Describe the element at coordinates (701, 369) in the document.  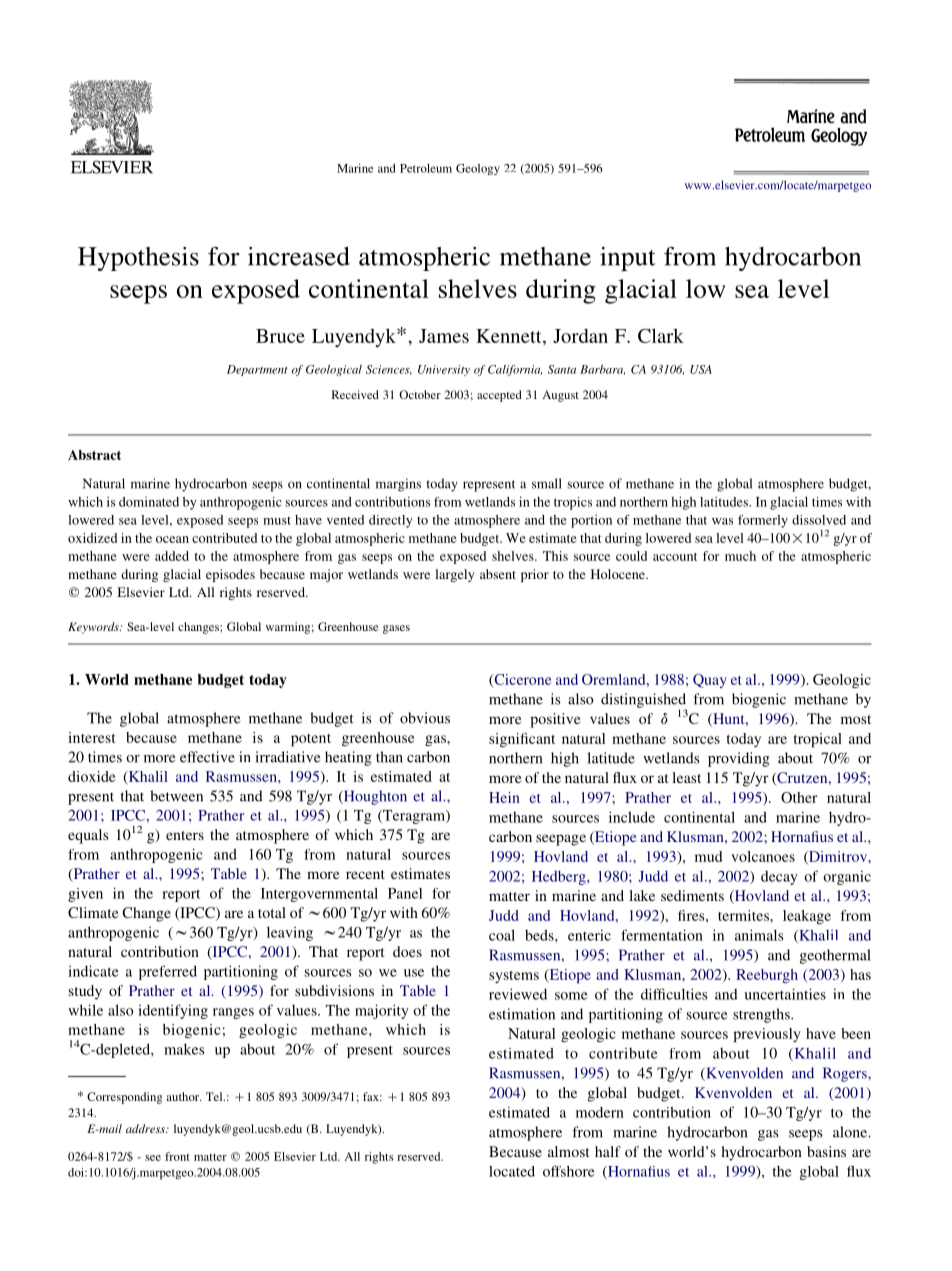
I see `USA` at that location.
